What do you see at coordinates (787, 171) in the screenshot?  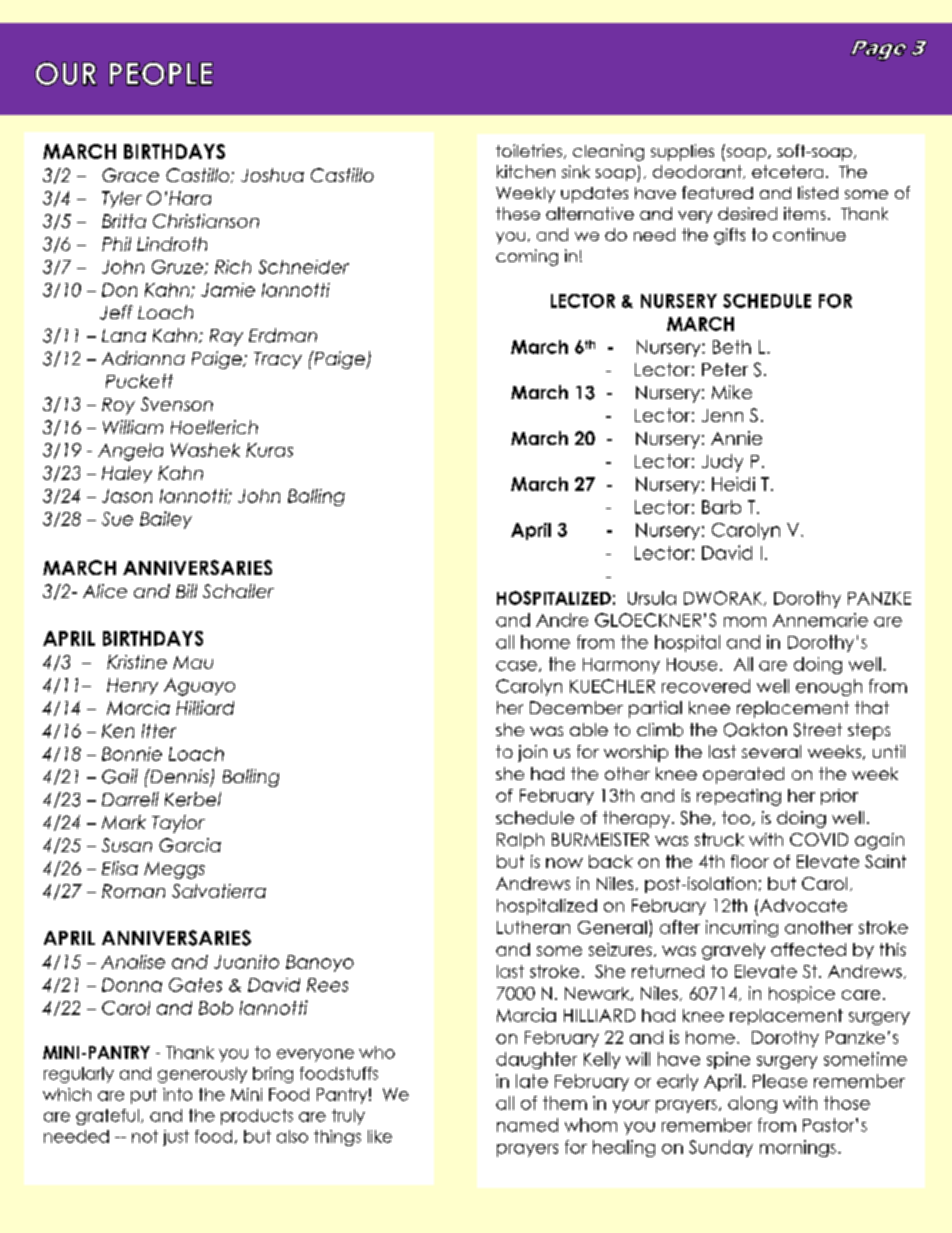 I see `etcetera` at bounding box center [787, 171].
